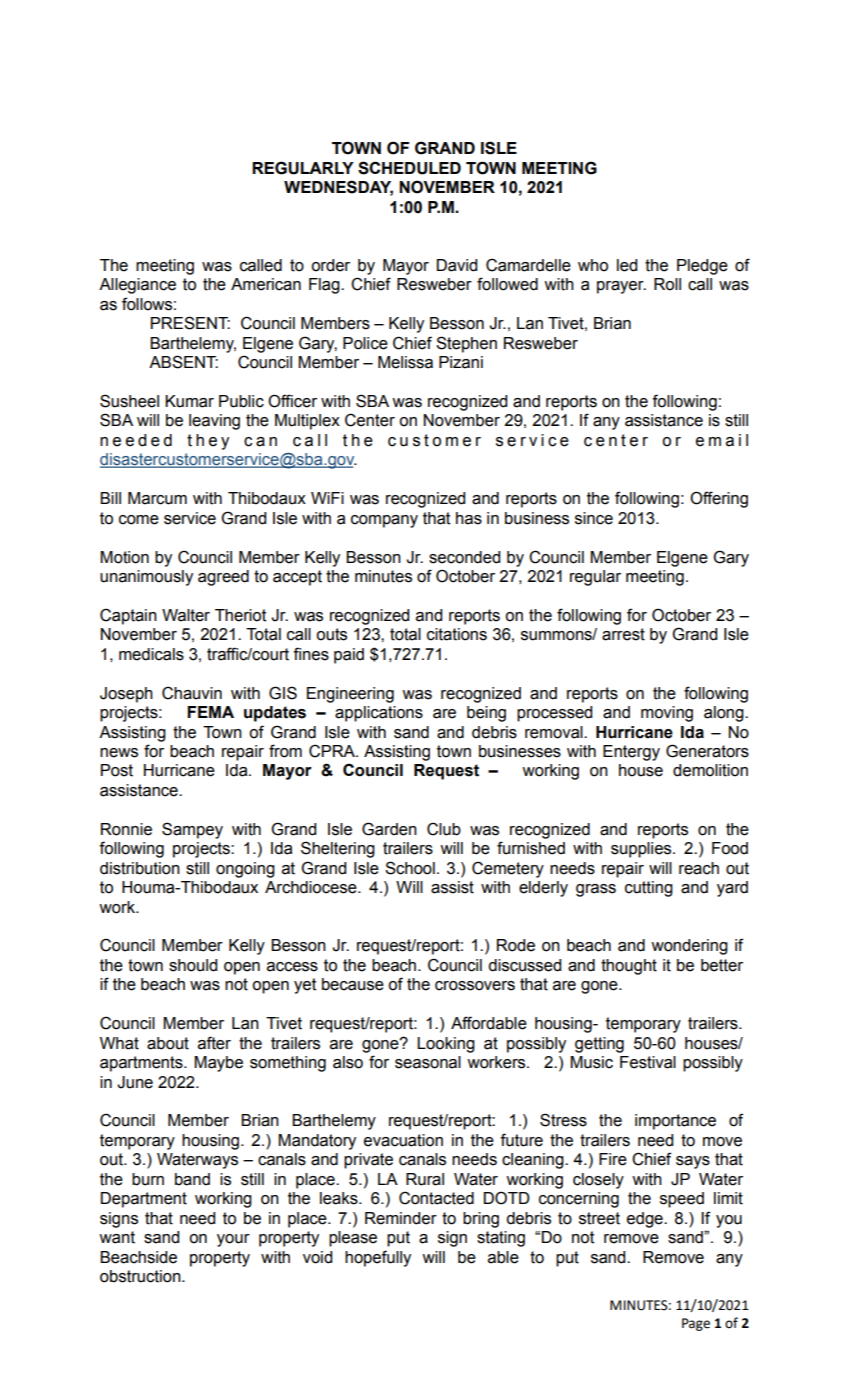 This page has width=849, height=1400. Describe the element at coordinates (696, 1324) in the page. I see `Page` at that location.
